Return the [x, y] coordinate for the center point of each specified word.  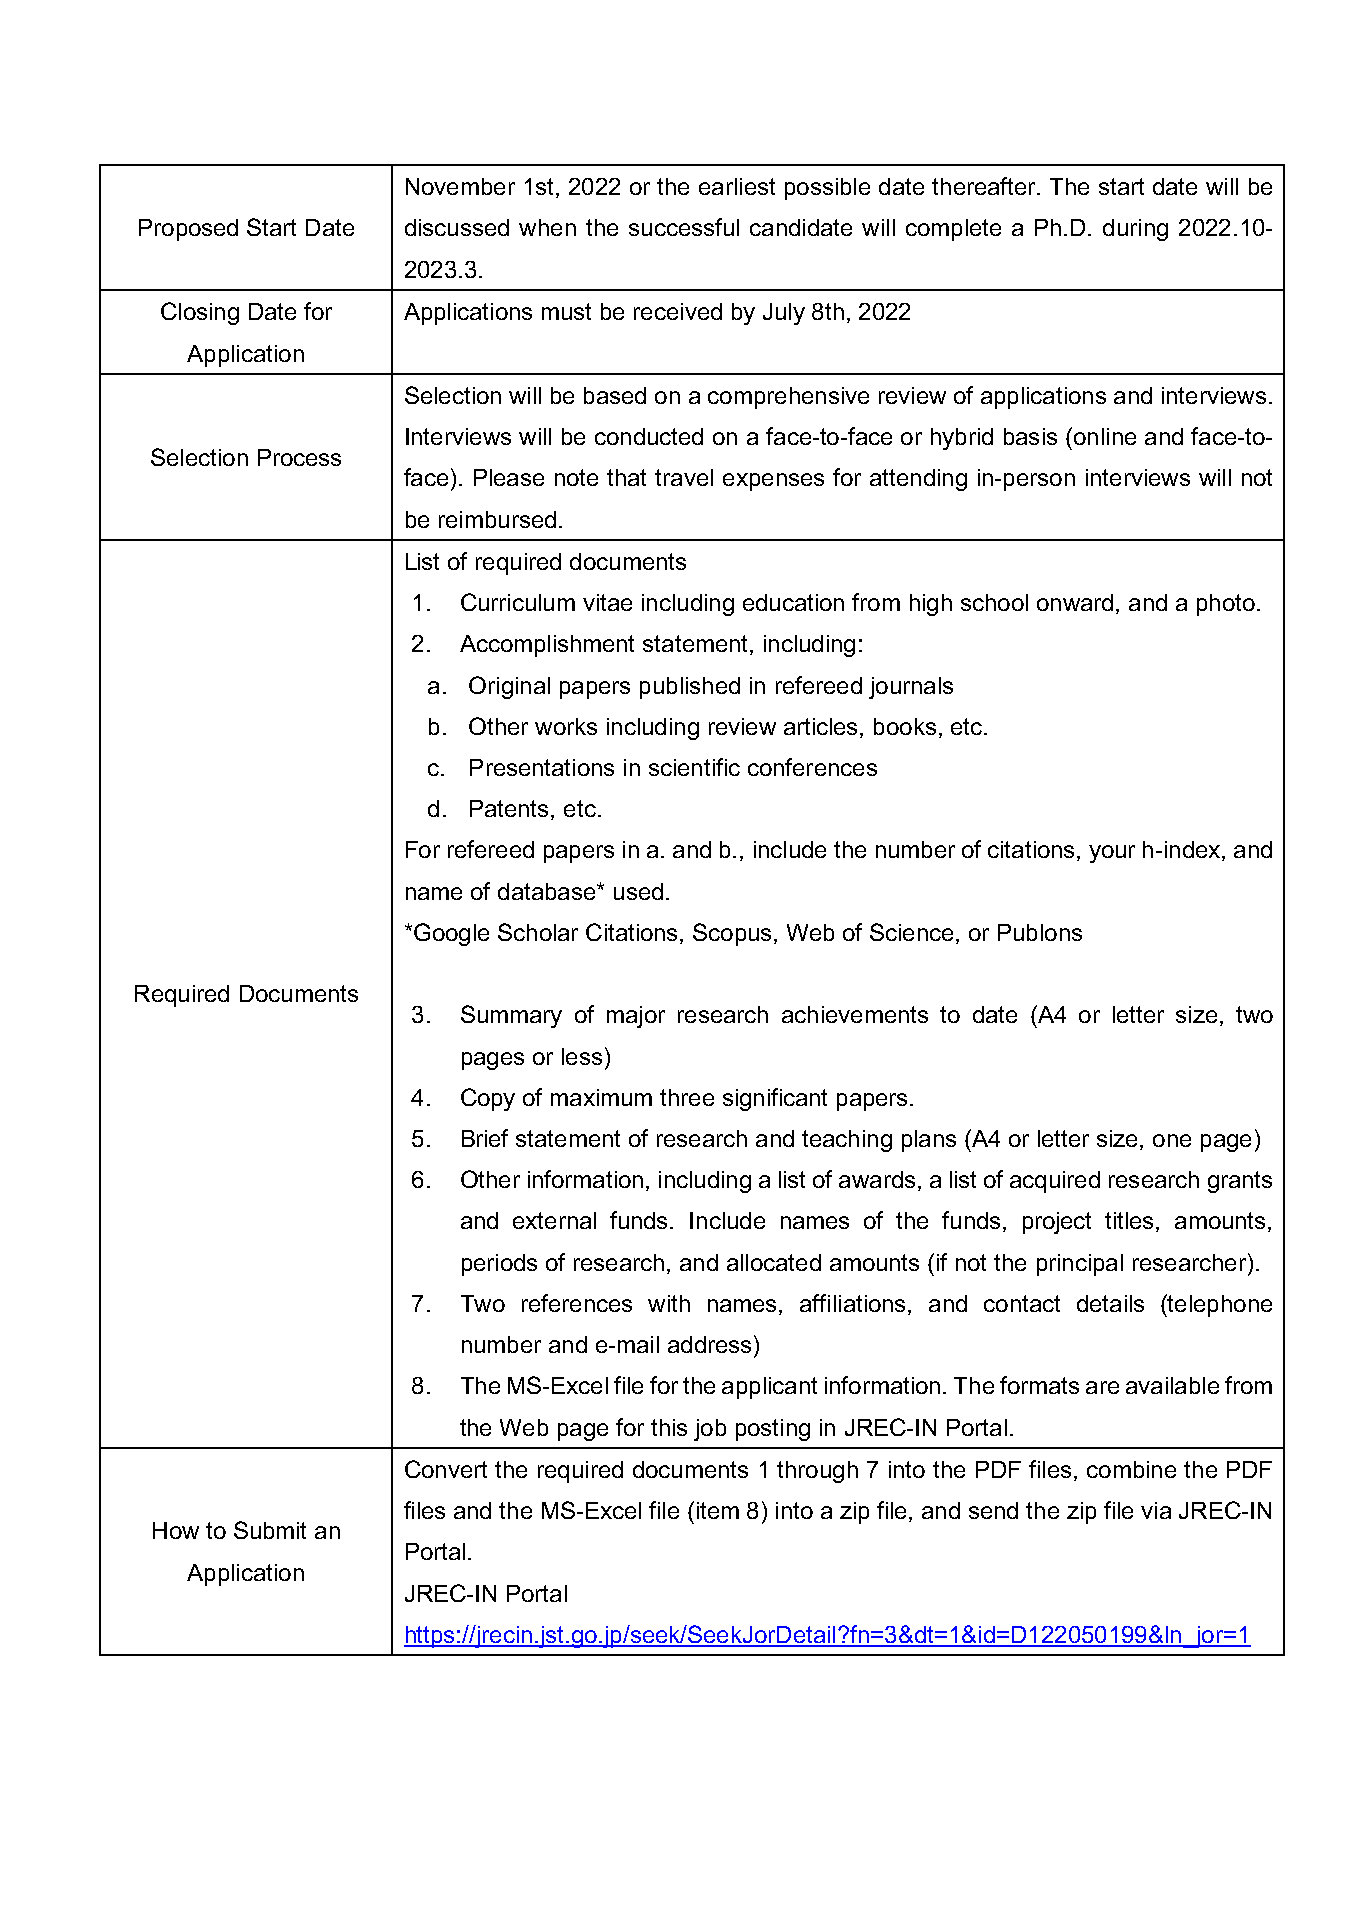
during [1135, 230]
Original [509, 687]
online [1103, 436]
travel [684, 477]
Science [911, 932]
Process [299, 457]
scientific [694, 767]
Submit [270, 1530]
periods [499, 1265]
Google [451, 934]
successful [684, 227]
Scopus [732, 934]
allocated [774, 1262]
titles [1131, 1222]
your [1112, 854]
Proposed [188, 230]
